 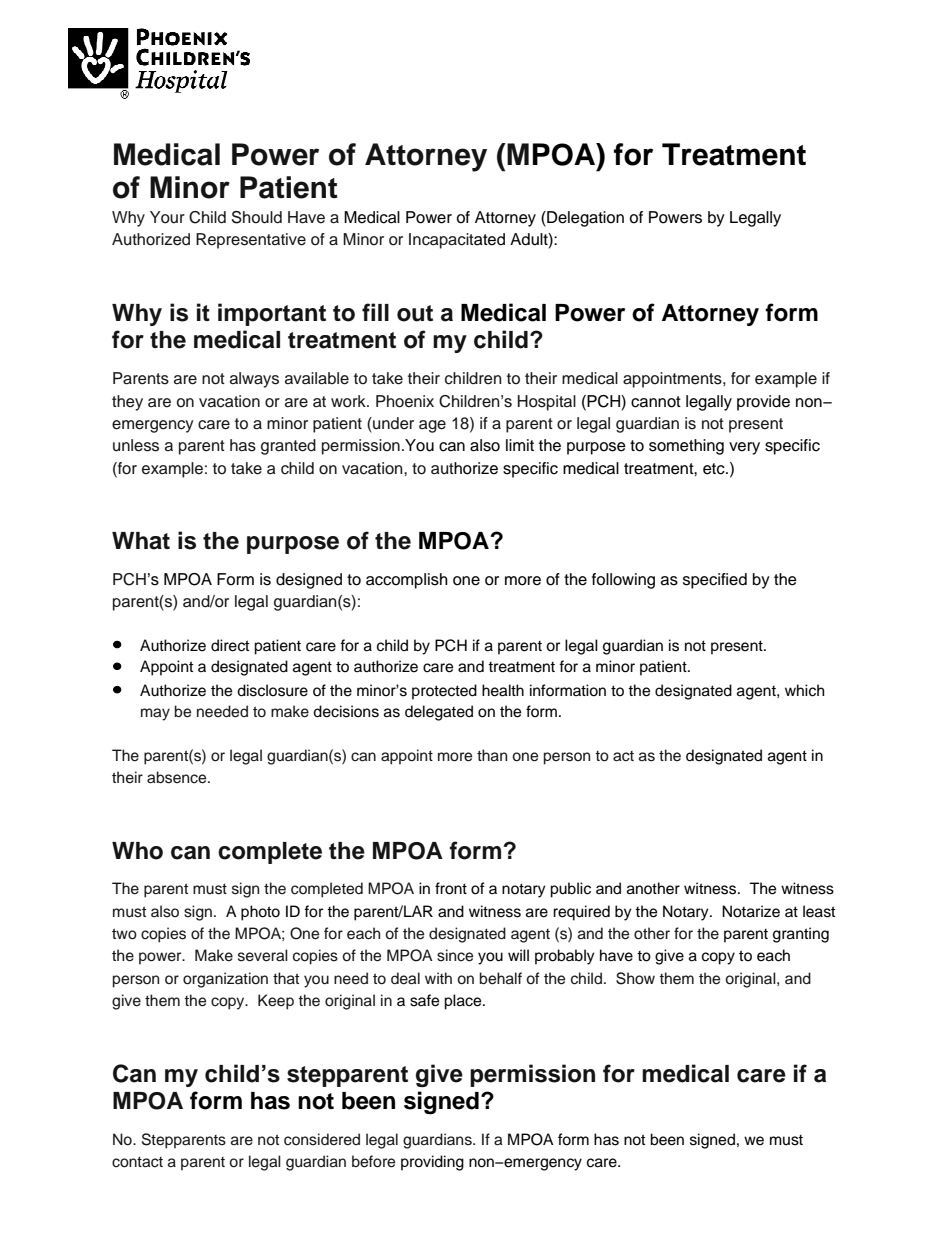 I want to click on What, so click(x=141, y=541).
